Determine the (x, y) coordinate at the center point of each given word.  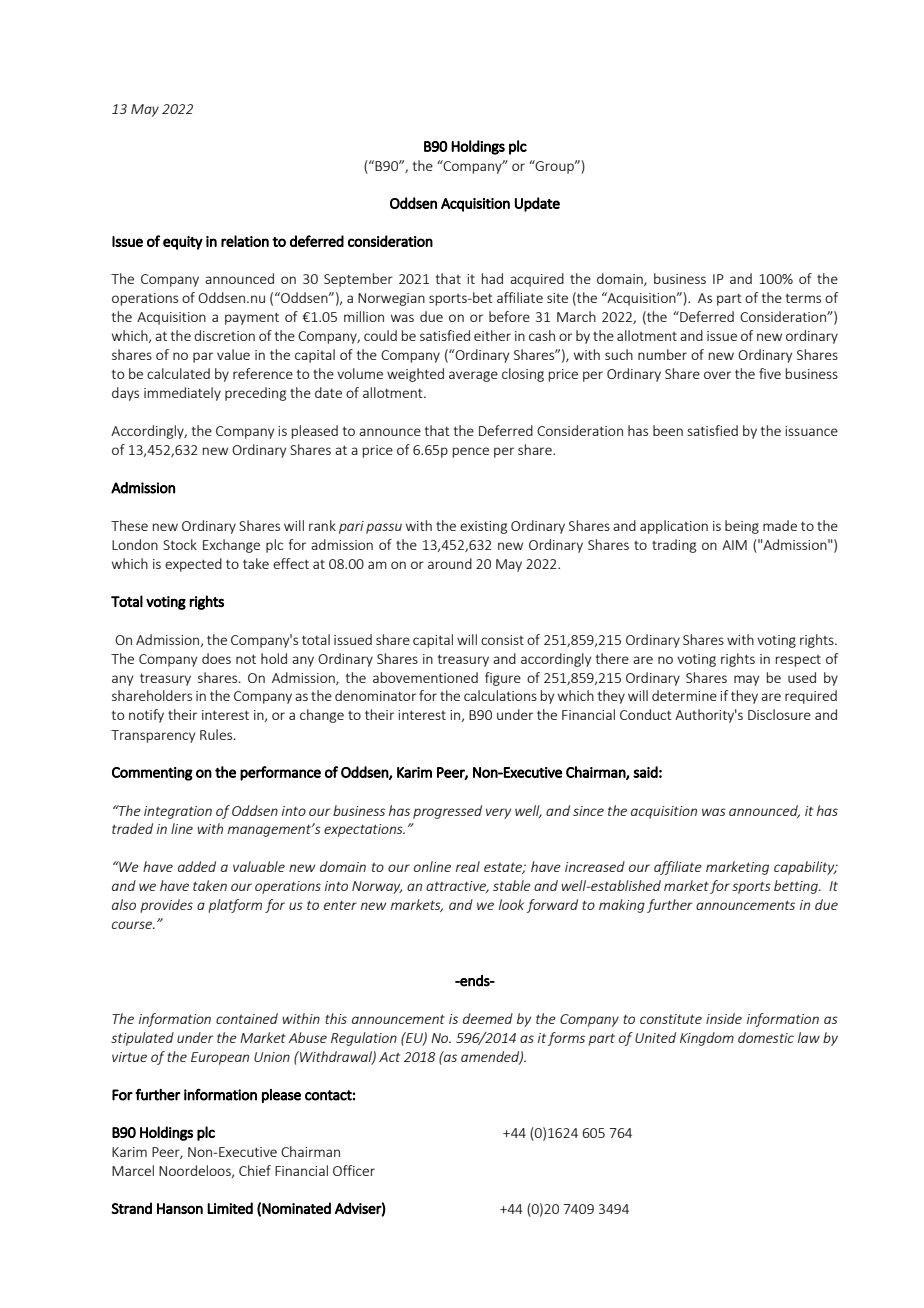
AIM (734, 545)
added (197, 866)
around (450, 563)
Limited (230, 1208)
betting (797, 887)
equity (183, 243)
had (492, 278)
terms (803, 298)
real (468, 866)
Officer (354, 1170)
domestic (766, 1037)
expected (193, 565)
